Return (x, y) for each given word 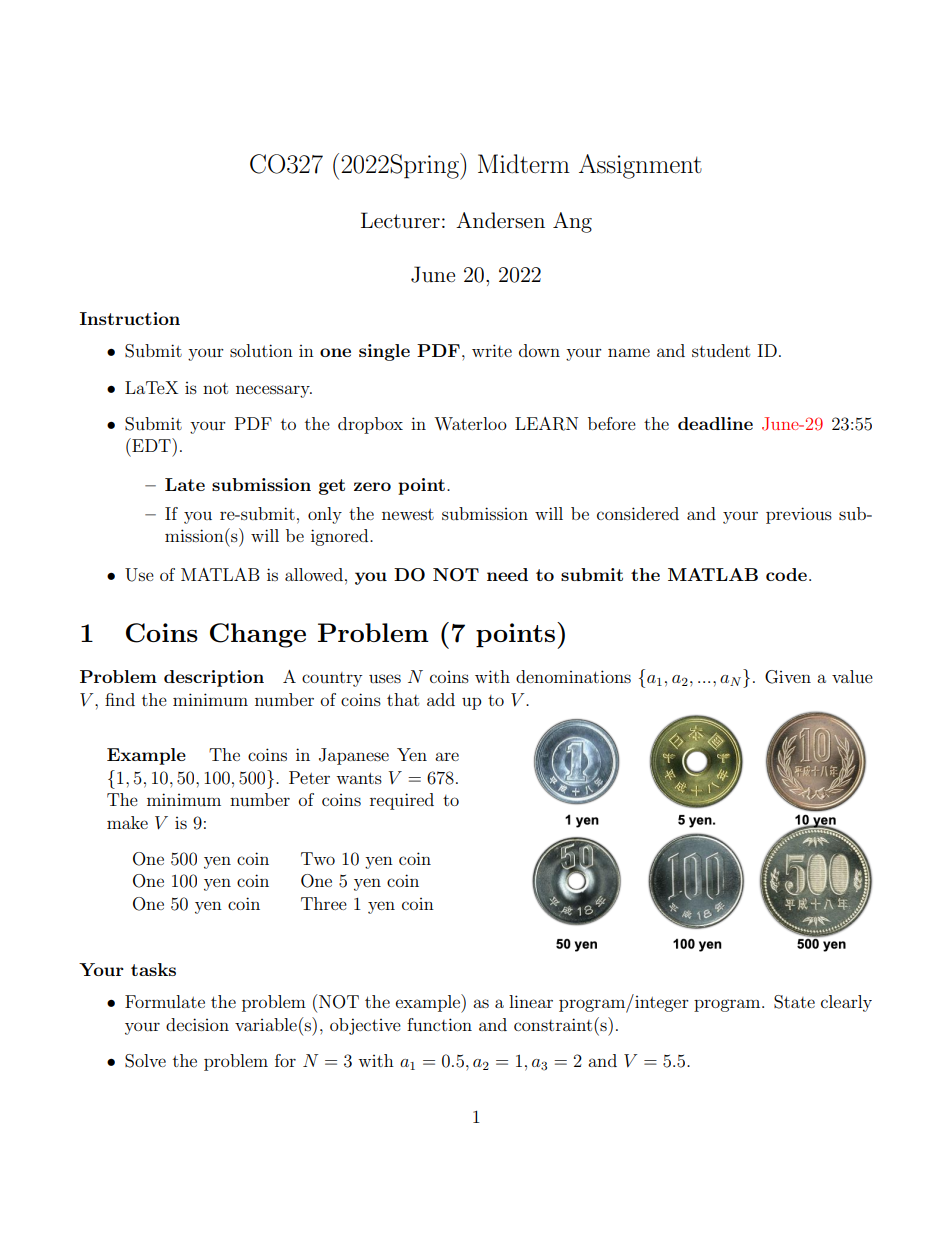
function (439, 1024)
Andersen (500, 220)
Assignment (640, 166)
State (794, 1002)
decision (197, 1024)
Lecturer (400, 220)
